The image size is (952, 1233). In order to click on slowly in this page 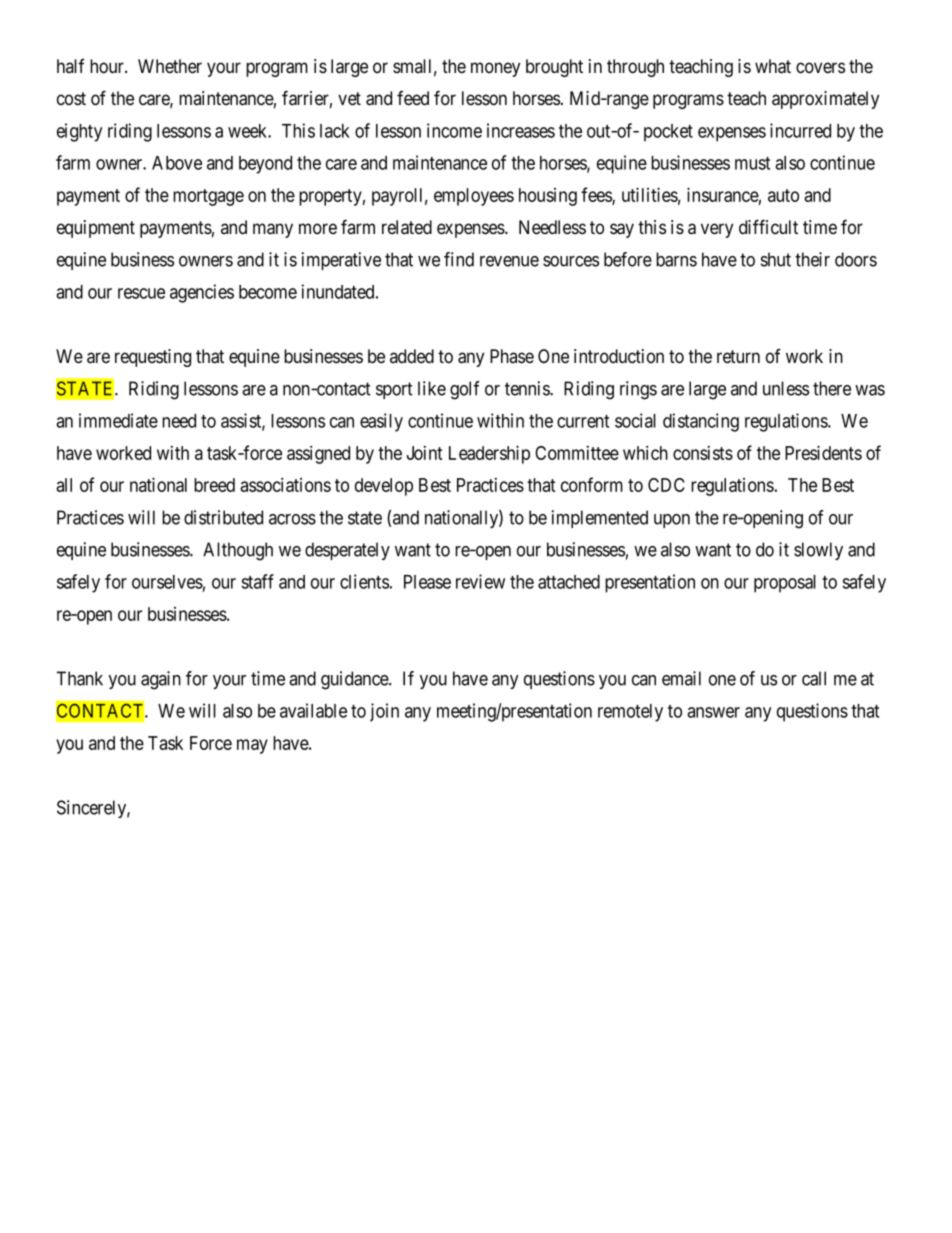, I will do `click(818, 551)`.
